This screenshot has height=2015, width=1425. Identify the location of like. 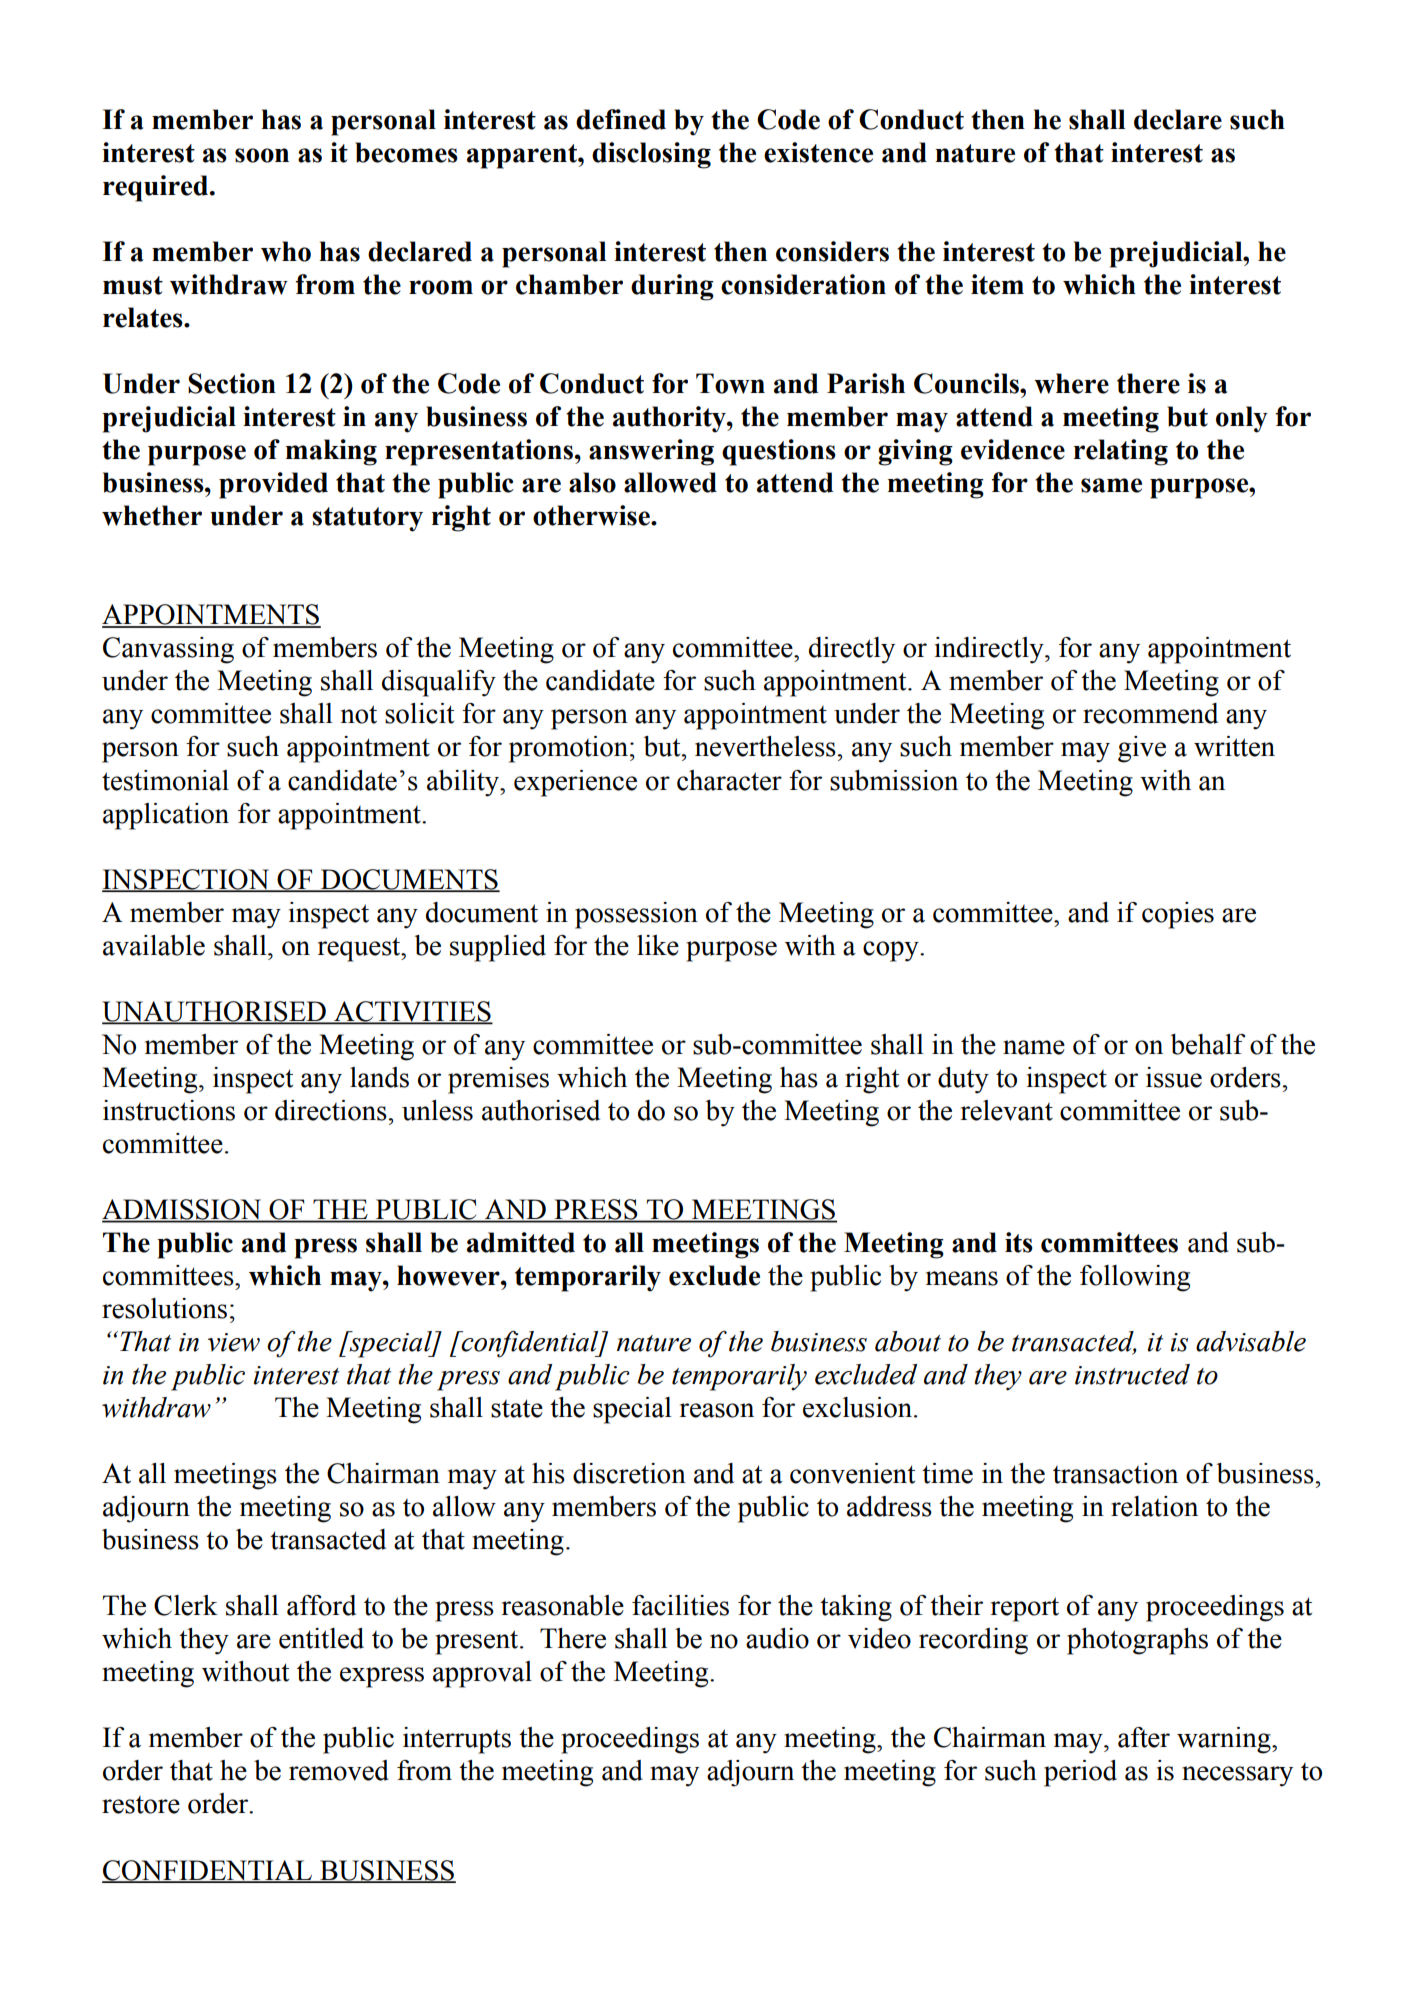
(658, 945).
